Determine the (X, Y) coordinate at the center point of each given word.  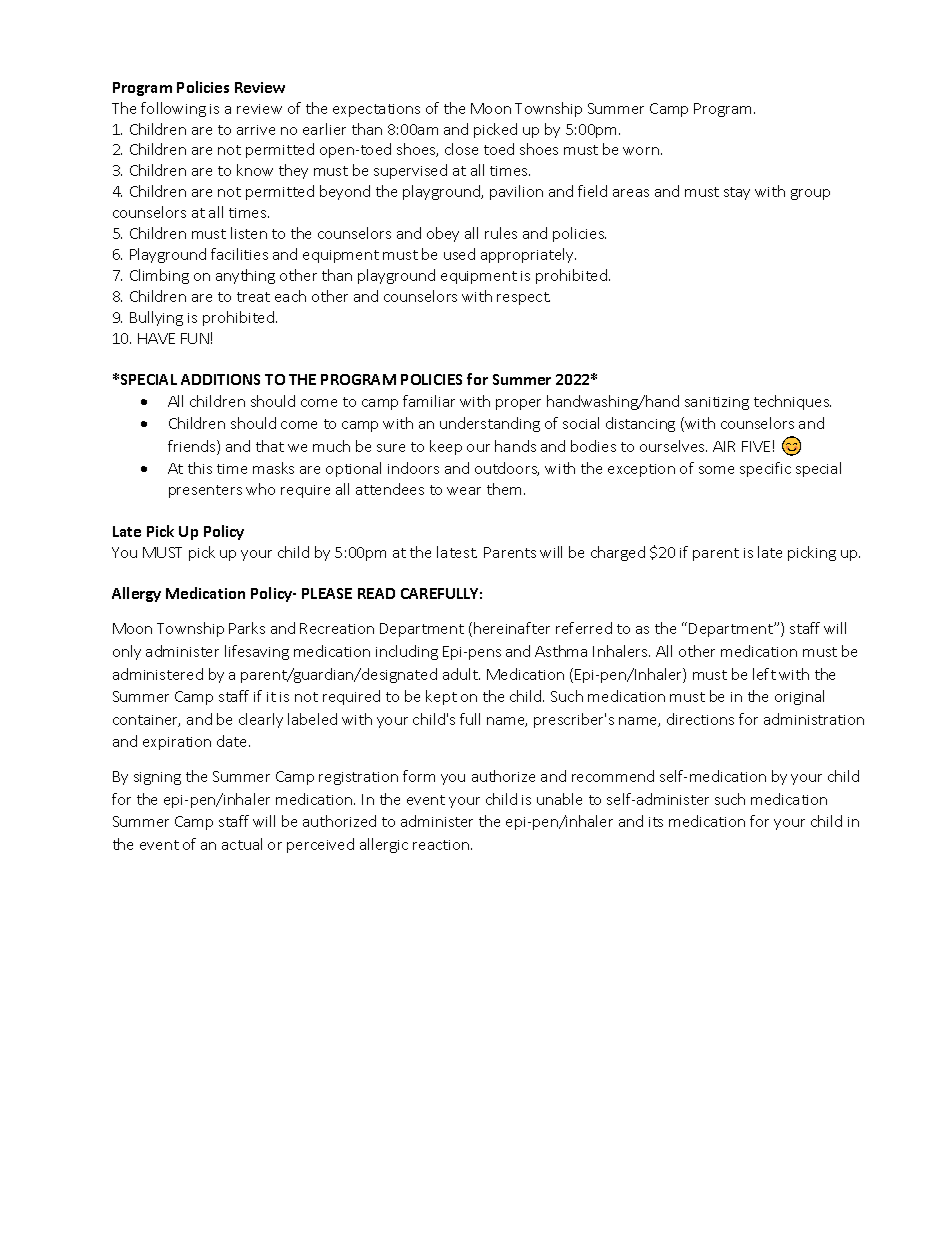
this (200, 468)
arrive (256, 130)
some (716, 470)
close (461, 149)
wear (464, 491)
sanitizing (717, 403)
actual (242, 844)
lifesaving (257, 652)
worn (641, 151)
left (764, 674)
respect (523, 298)
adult (461, 674)
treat (253, 297)
